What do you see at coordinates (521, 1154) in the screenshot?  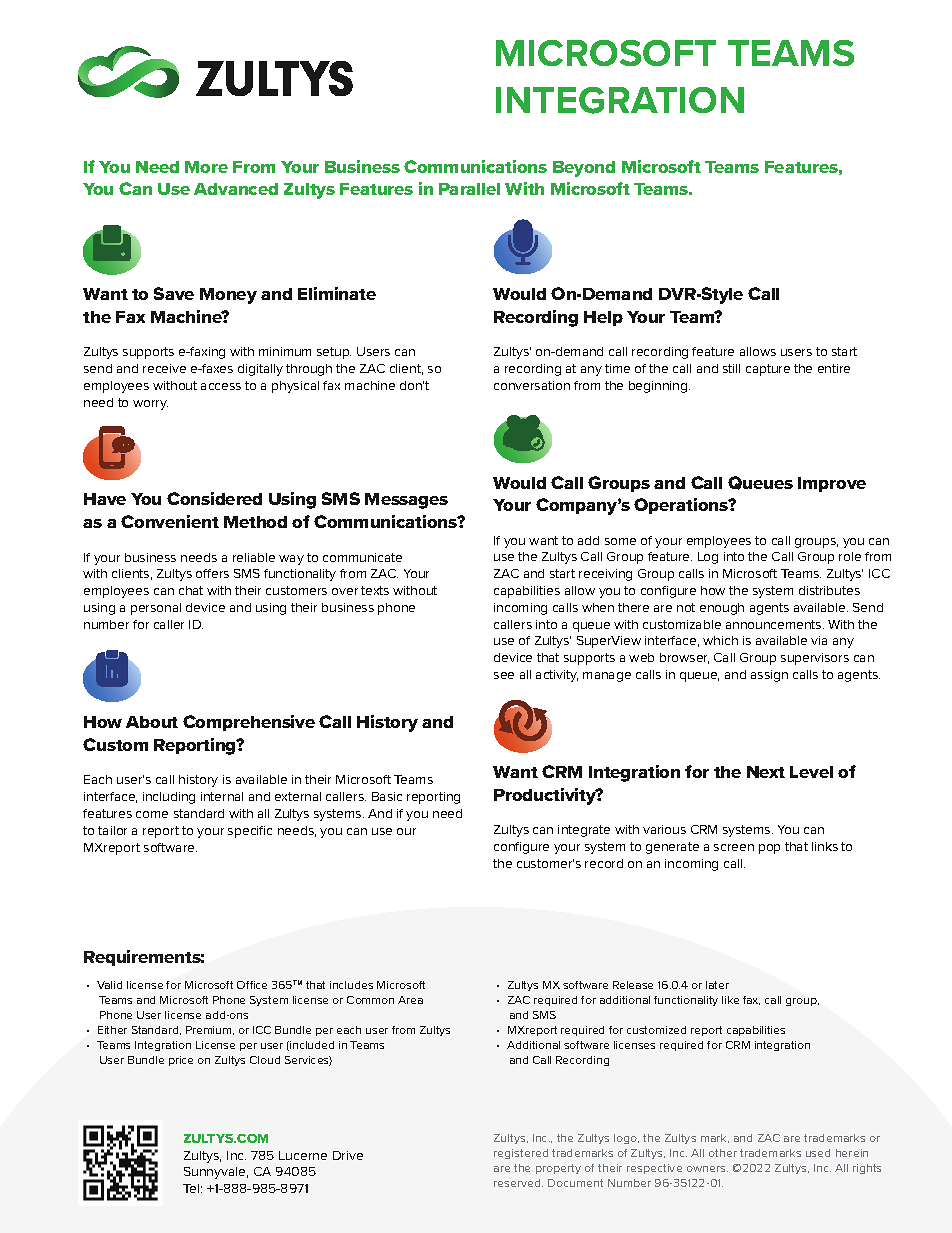 I see `registered` at bounding box center [521, 1154].
